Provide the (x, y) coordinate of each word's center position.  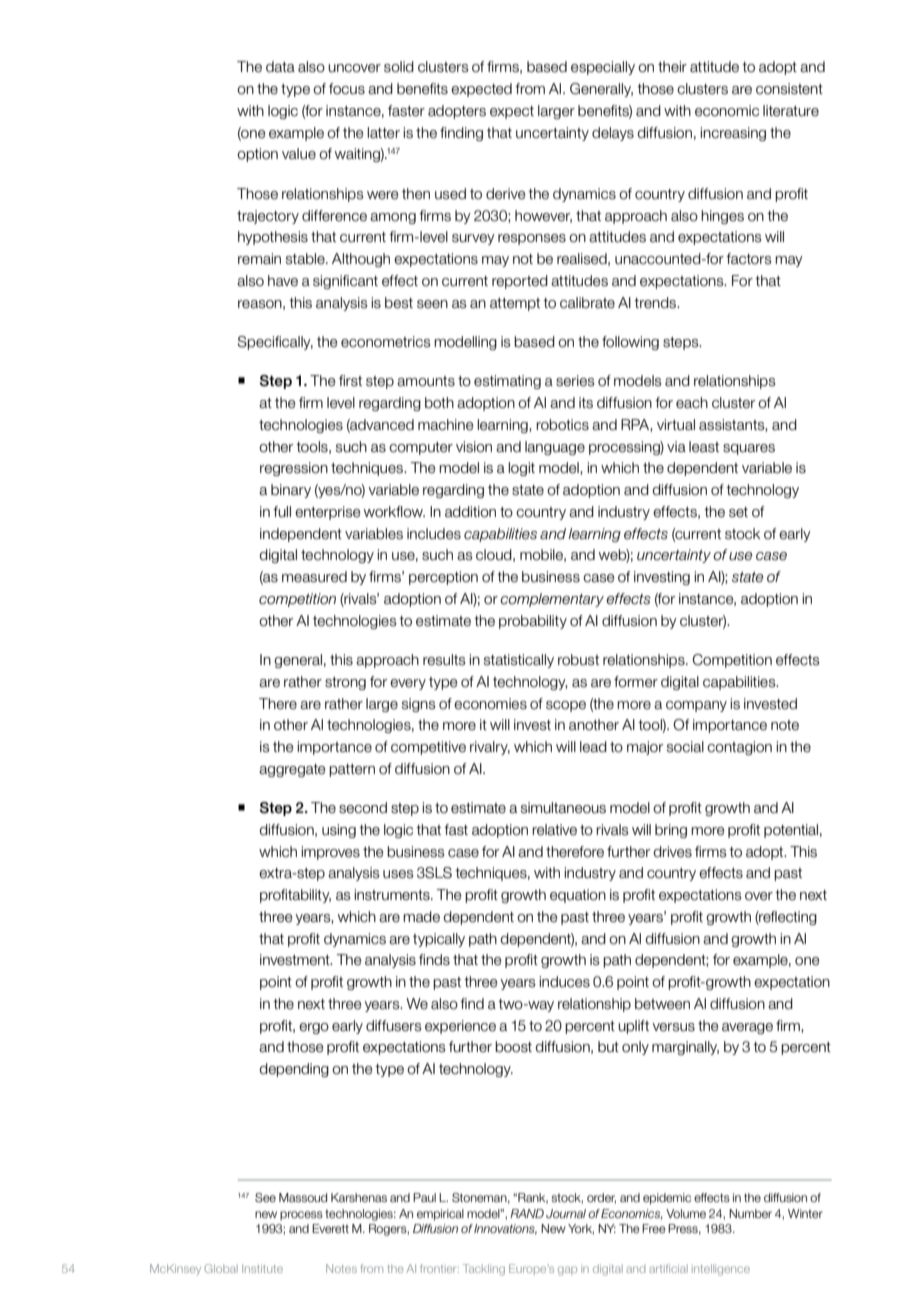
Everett (330, 1228)
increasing (733, 134)
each (692, 403)
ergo (314, 1028)
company (696, 706)
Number (750, 1213)
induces (564, 982)
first (350, 381)
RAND (527, 1213)
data (280, 67)
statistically (519, 661)
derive (506, 194)
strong (345, 683)
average (747, 1028)
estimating (507, 382)
